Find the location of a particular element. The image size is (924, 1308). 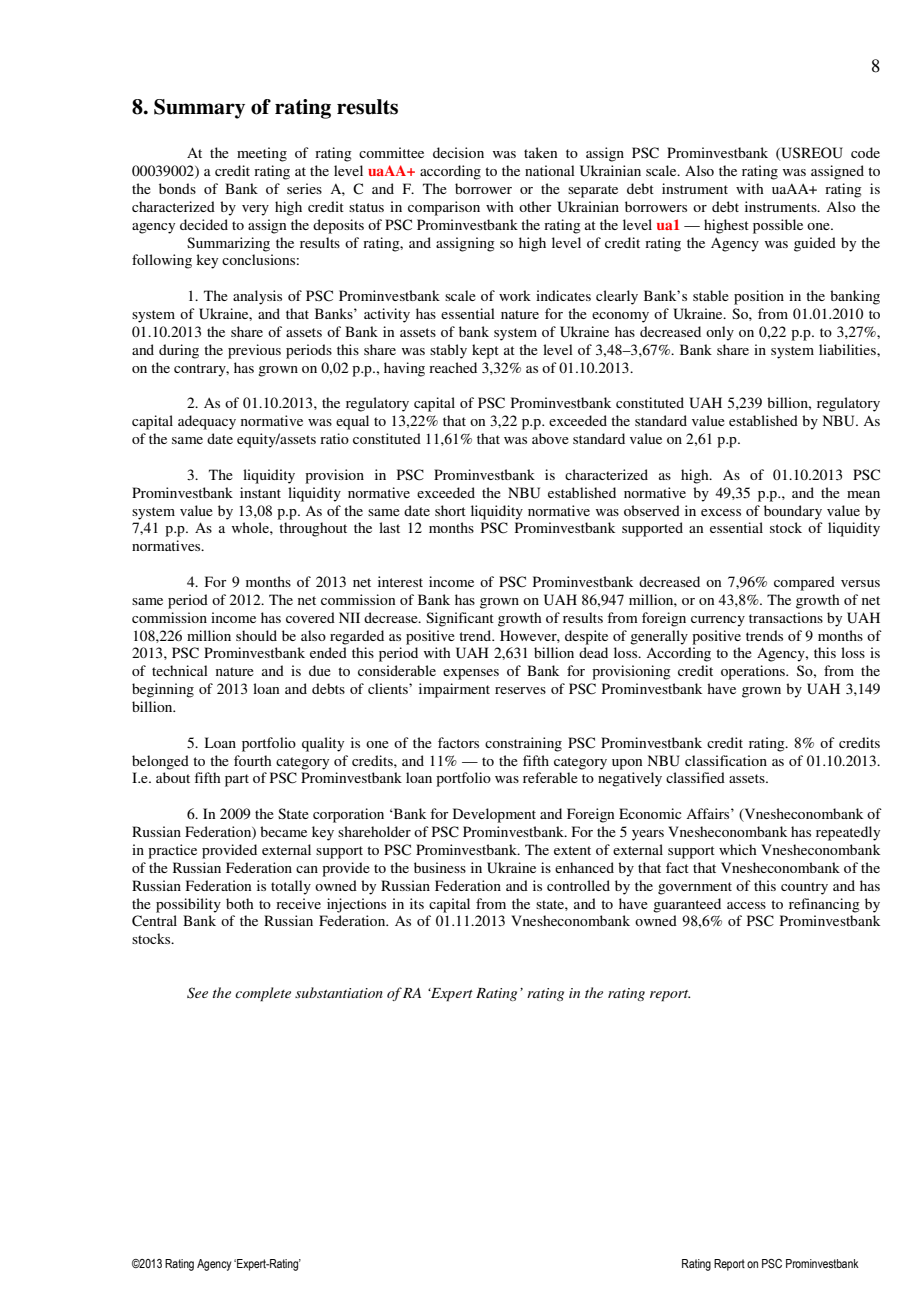

meeting is located at coordinates (262, 154).
